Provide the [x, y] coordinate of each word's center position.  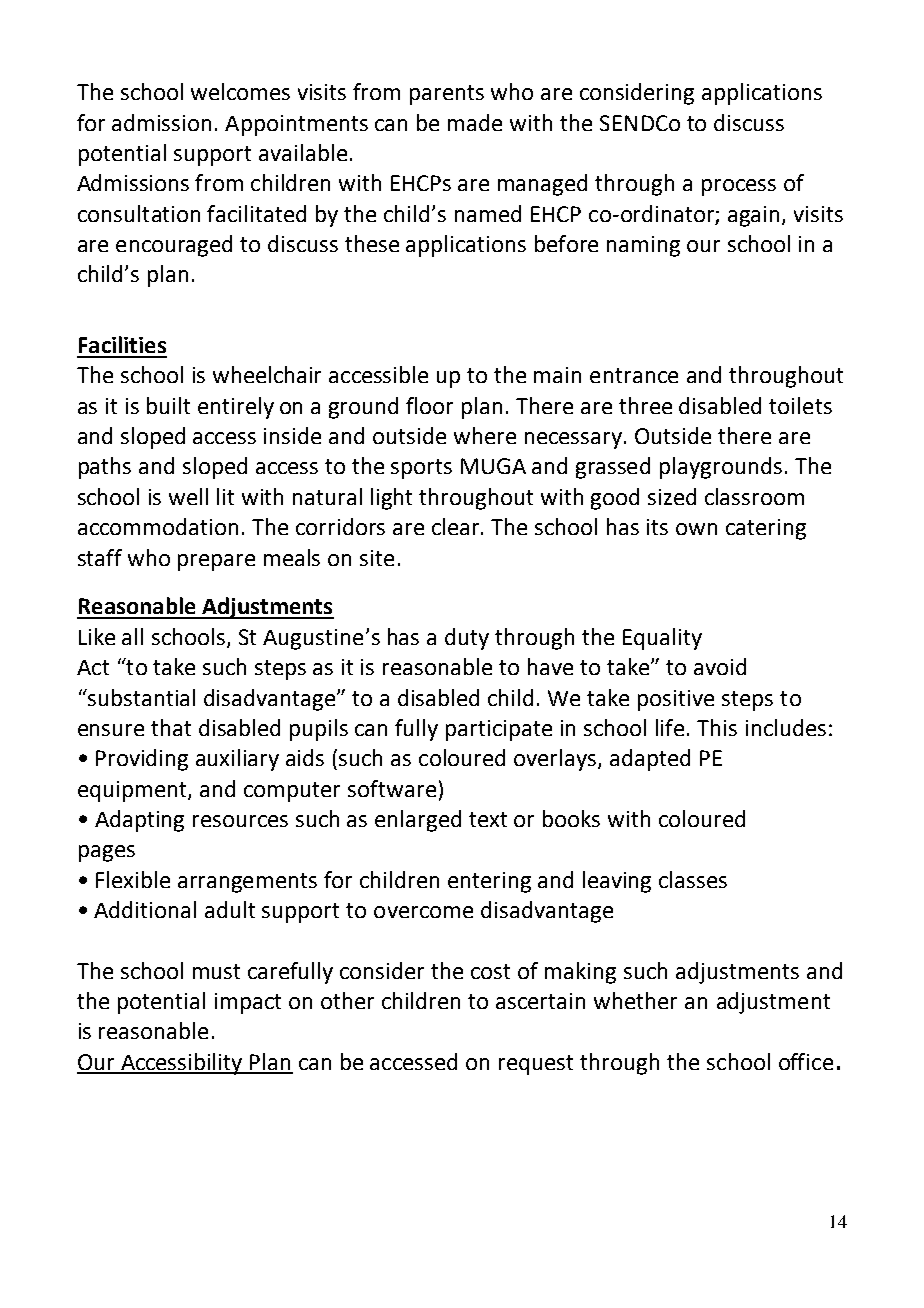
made [475, 122]
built [168, 405]
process [739, 187]
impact [248, 1003]
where [485, 435]
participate [499, 730]
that [171, 727]
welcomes [240, 91]
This [717, 727]
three [645, 405]
